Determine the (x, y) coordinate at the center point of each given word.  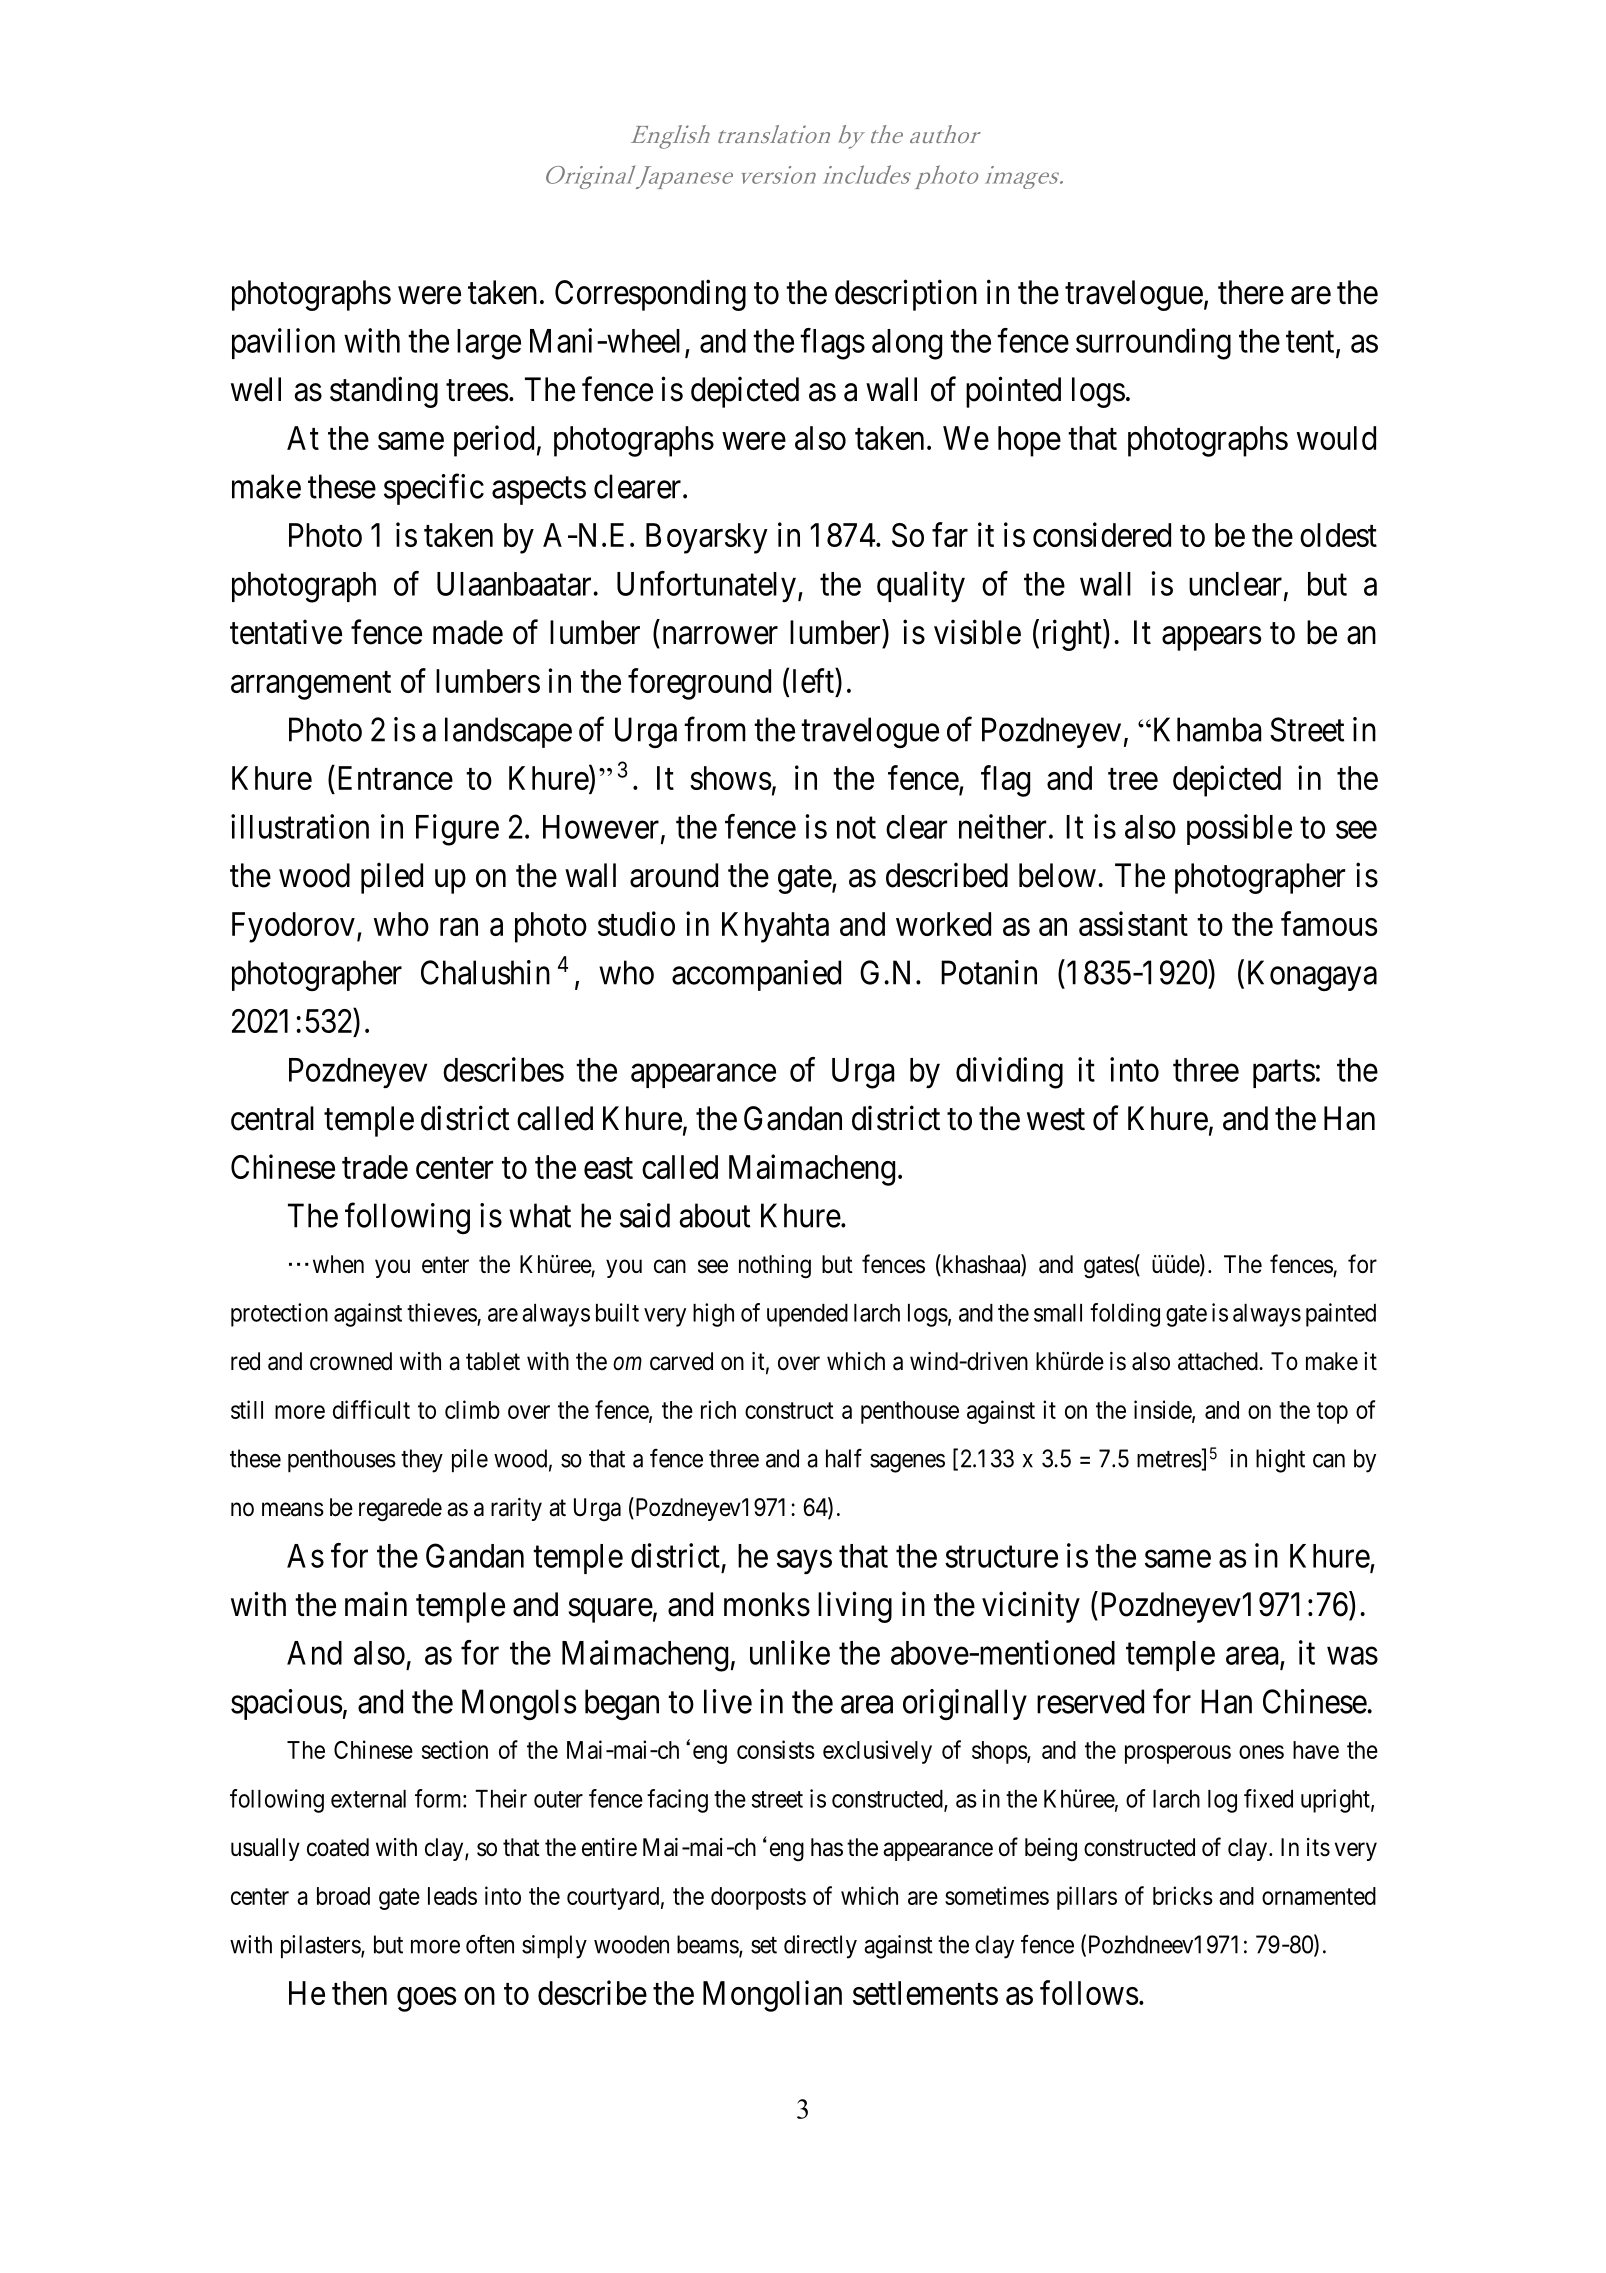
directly (820, 1947)
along (907, 344)
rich (718, 1409)
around (674, 875)
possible (1239, 829)
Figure (457, 830)
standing (384, 392)
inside (1163, 1410)
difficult (371, 1409)
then (359, 1993)
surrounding (1153, 344)
